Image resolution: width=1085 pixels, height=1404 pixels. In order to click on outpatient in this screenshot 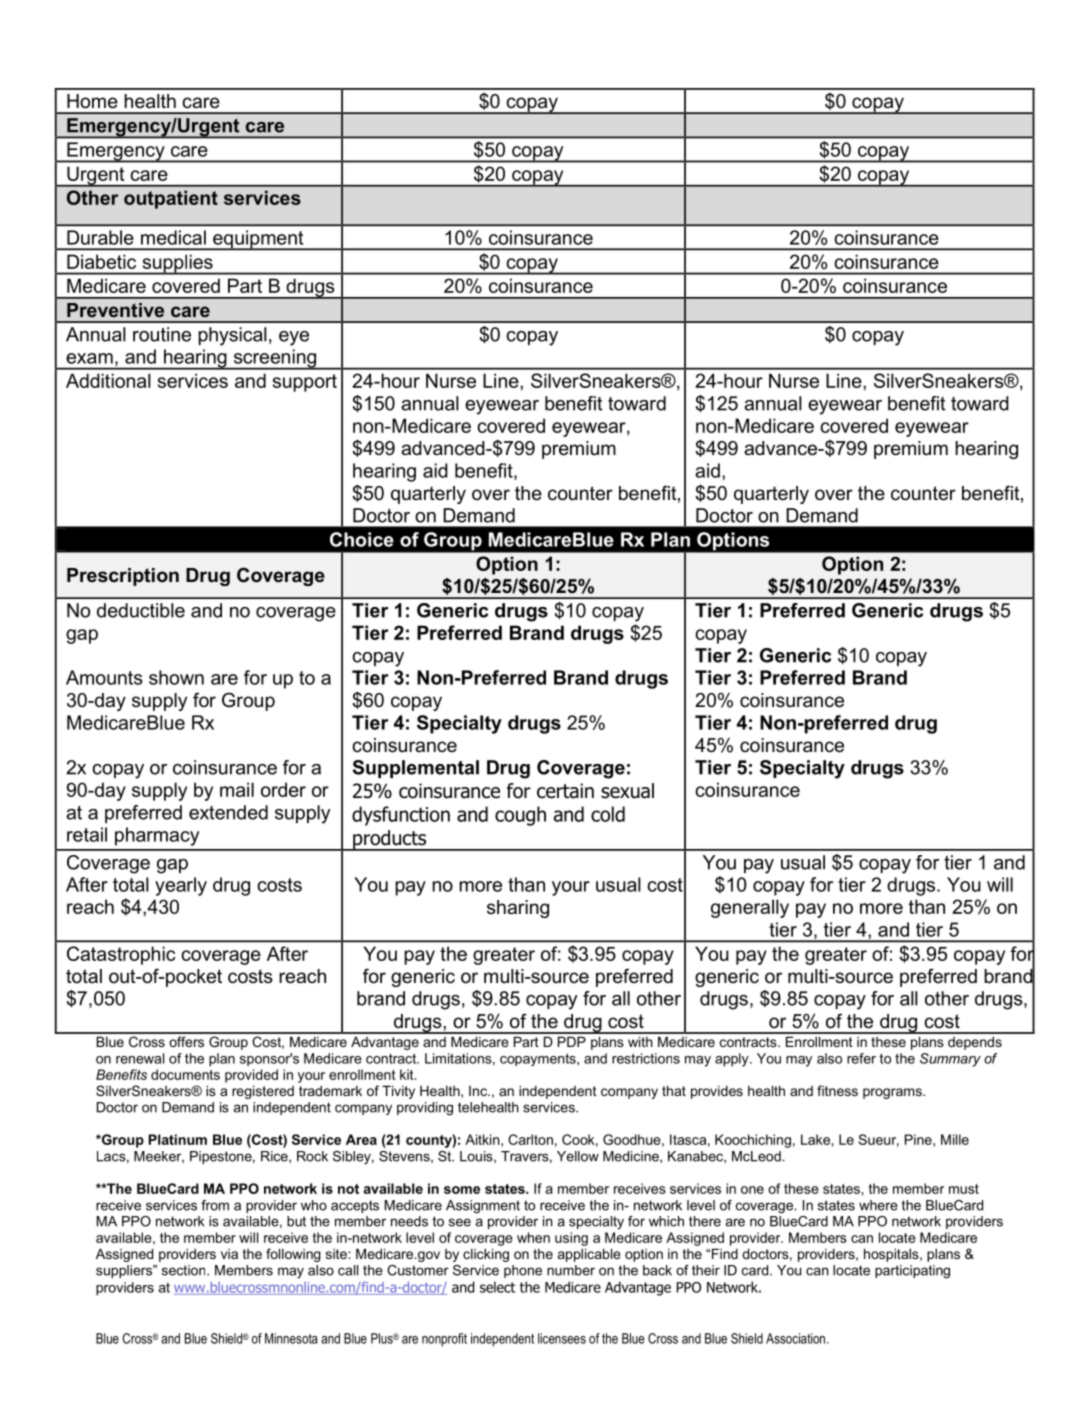, I will do `click(171, 199)`.
